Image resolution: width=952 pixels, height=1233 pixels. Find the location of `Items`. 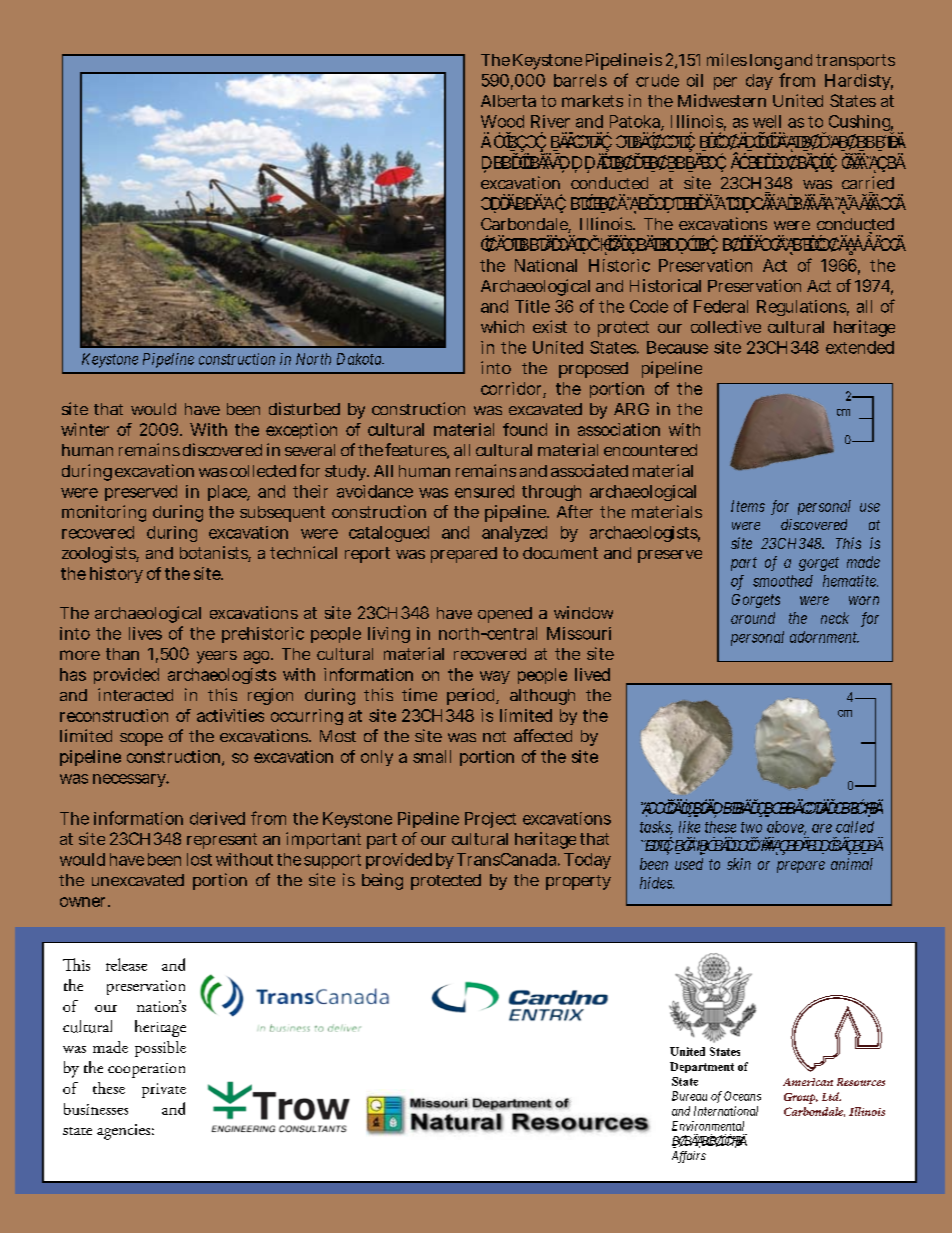

Items is located at coordinates (748, 506).
